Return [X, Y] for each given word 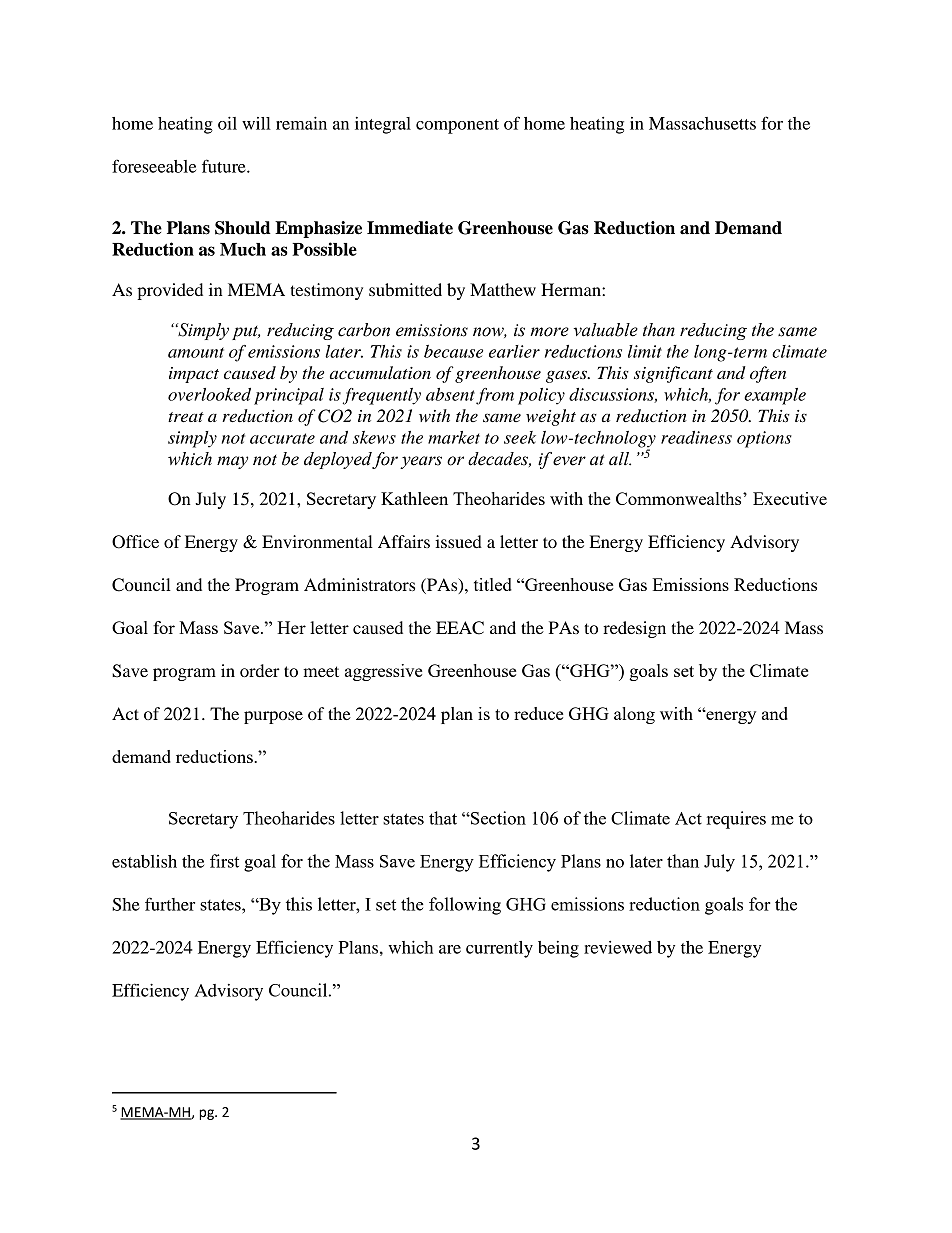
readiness [696, 437]
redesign [634, 629]
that [443, 818]
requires [736, 820]
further [170, 904]
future [225, 166]
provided [170, 291]
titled [493, 584]
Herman [572, 289]
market [454, 437]
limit [645, 351]
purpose [273, 717]
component [457, 126]
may [232, 462]
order [260, 670]
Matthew [503, 289]
